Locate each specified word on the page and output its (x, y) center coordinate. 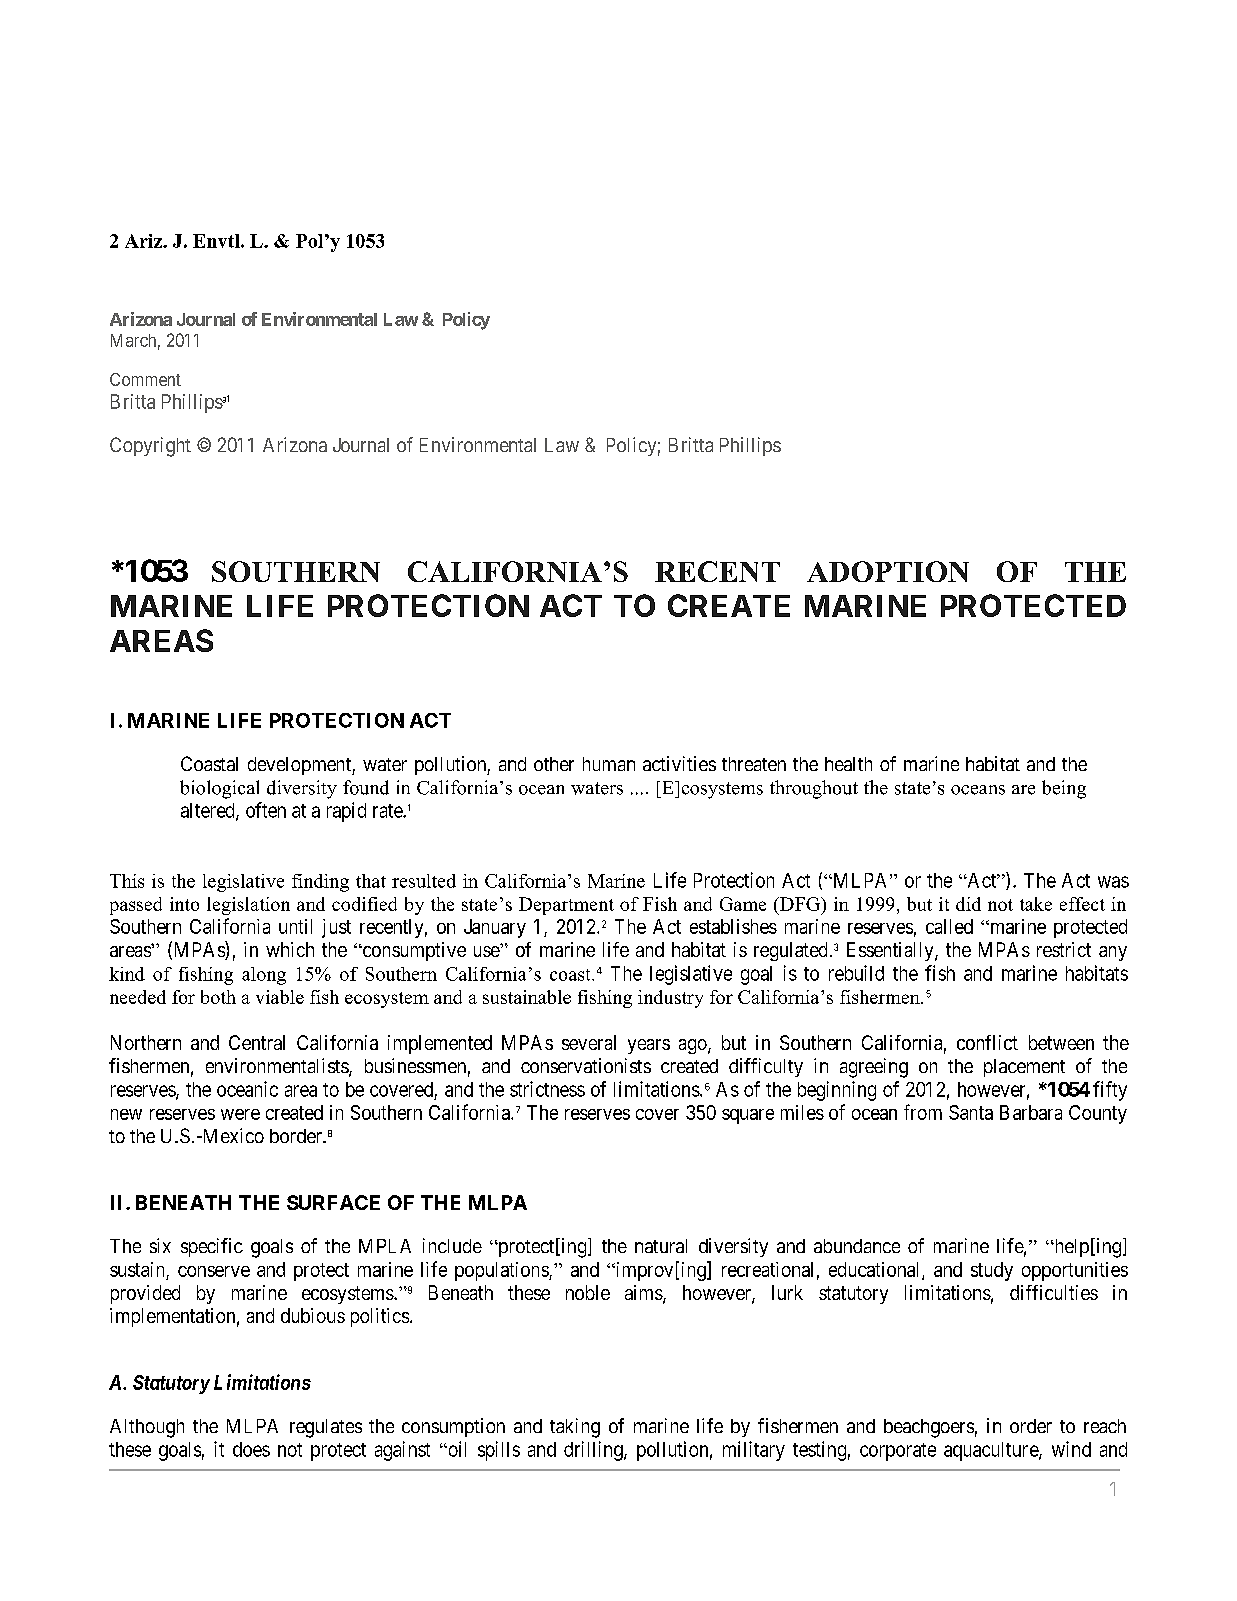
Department (566, 906)
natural (661, 1246)
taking (575, 1428)
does (251, 1449)
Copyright (150, 447)
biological (219, 789)
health (848, 764)
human (609, 764)
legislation (248, 906)
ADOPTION (888, 571)
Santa (971, 1112)
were (240, 1114)
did (968, 904)
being (1064, 789)
